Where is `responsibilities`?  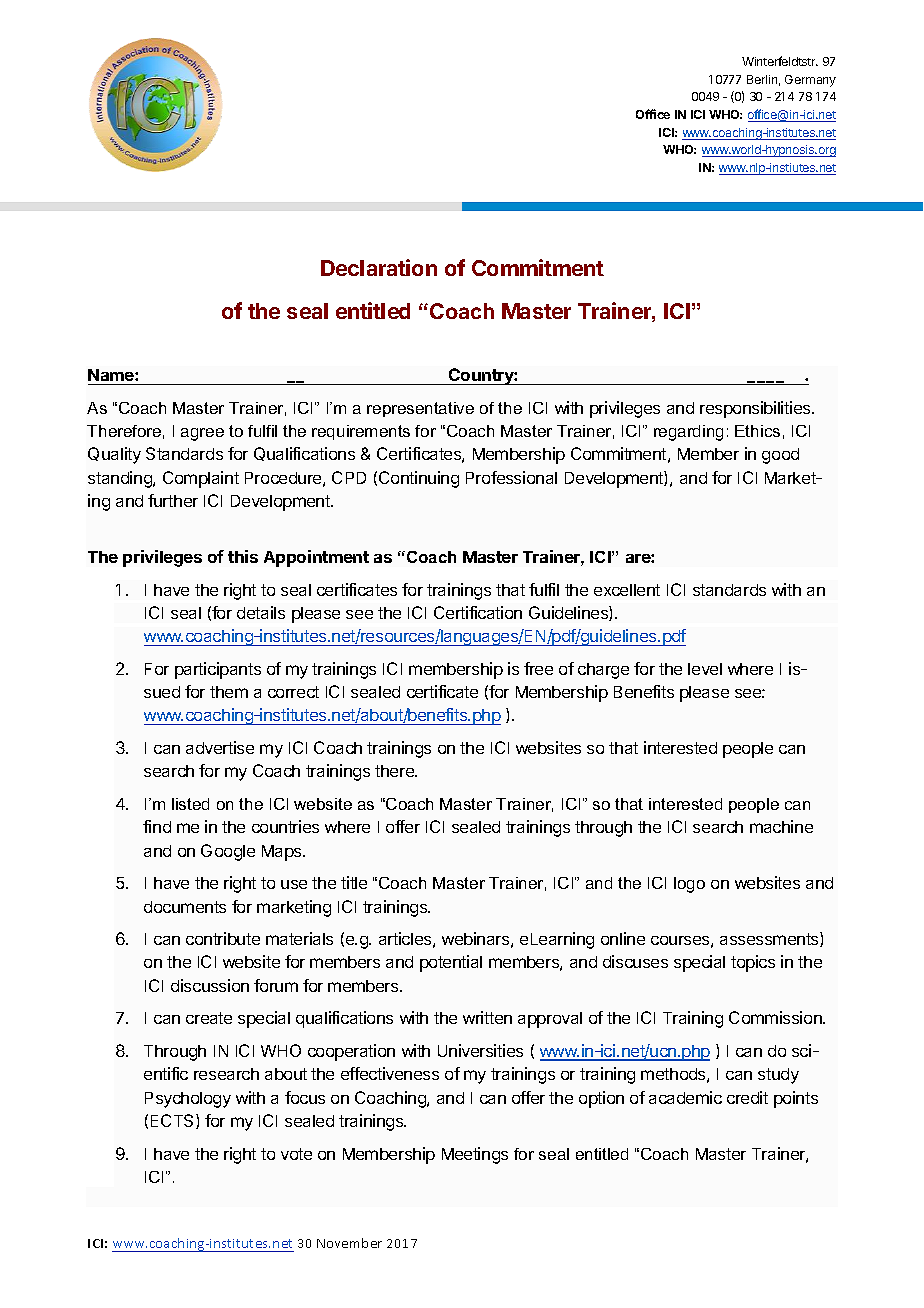
responsibilities is located at coordinates (756, 409).
